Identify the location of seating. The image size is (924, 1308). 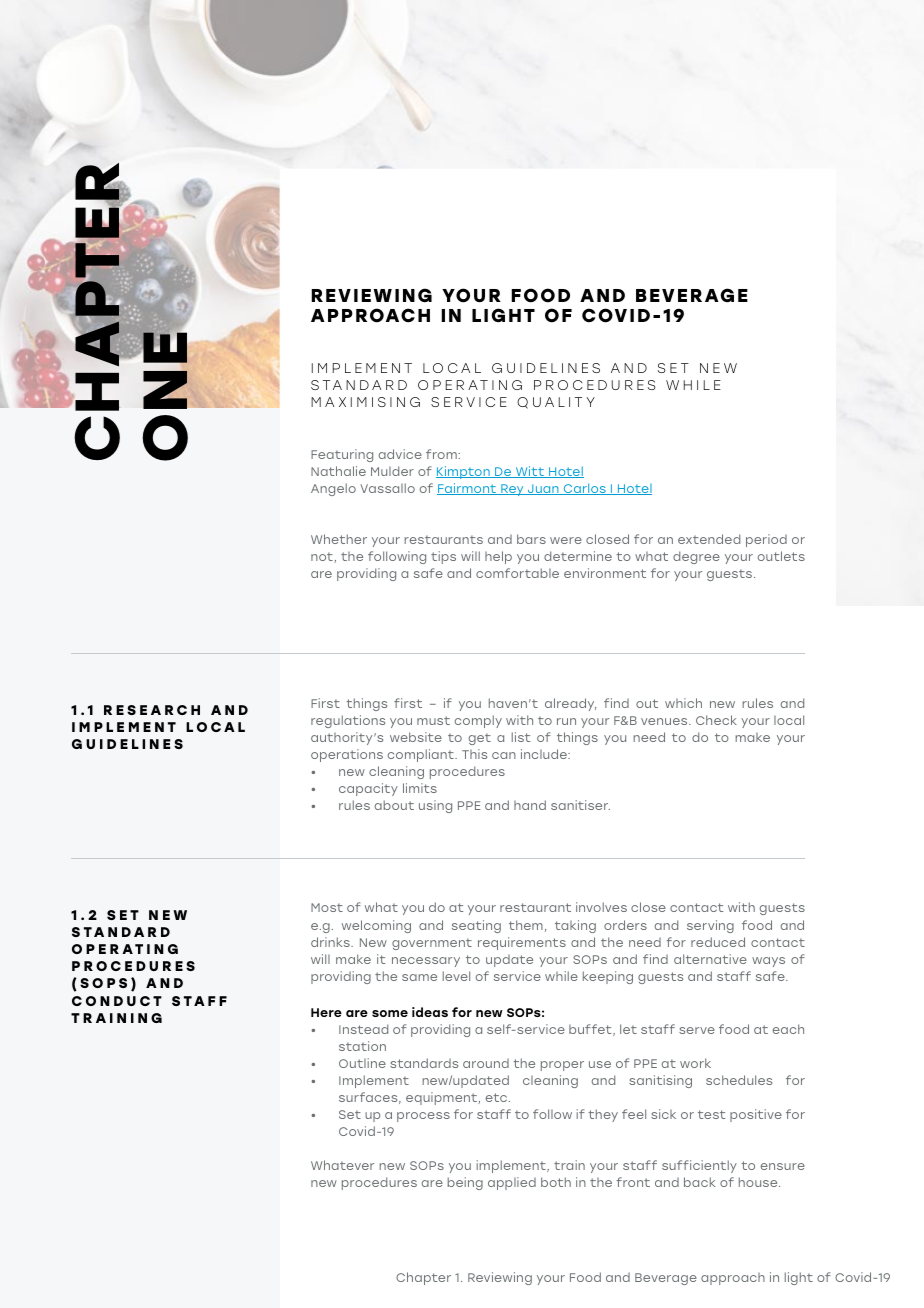
(476, 926).
